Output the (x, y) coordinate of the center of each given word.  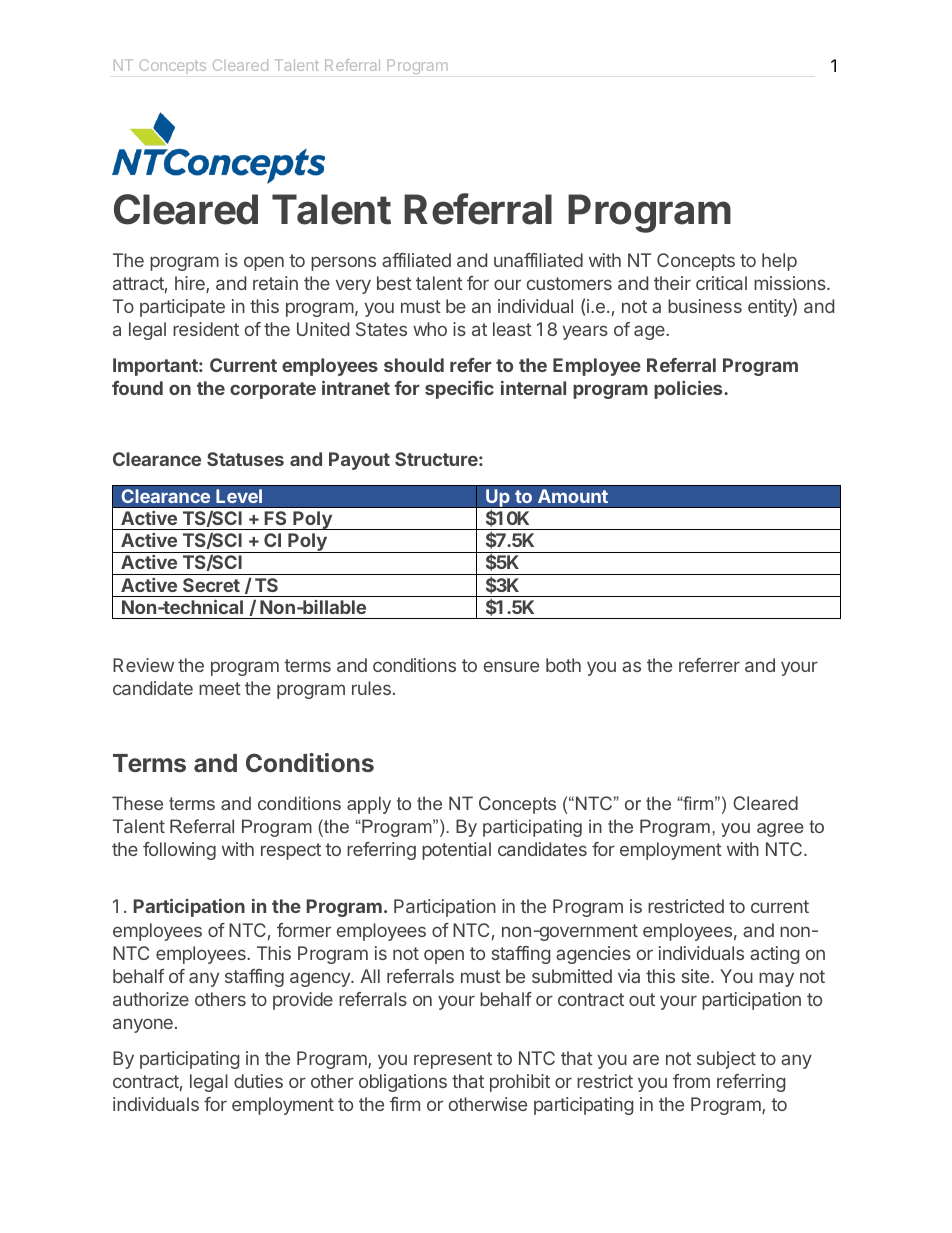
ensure (511, 666)
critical (721, 283)
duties (258, 1081)
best (394, 283)
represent (453, 1060)
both (563, 665)
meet (220, 688)
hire (191, 284)
